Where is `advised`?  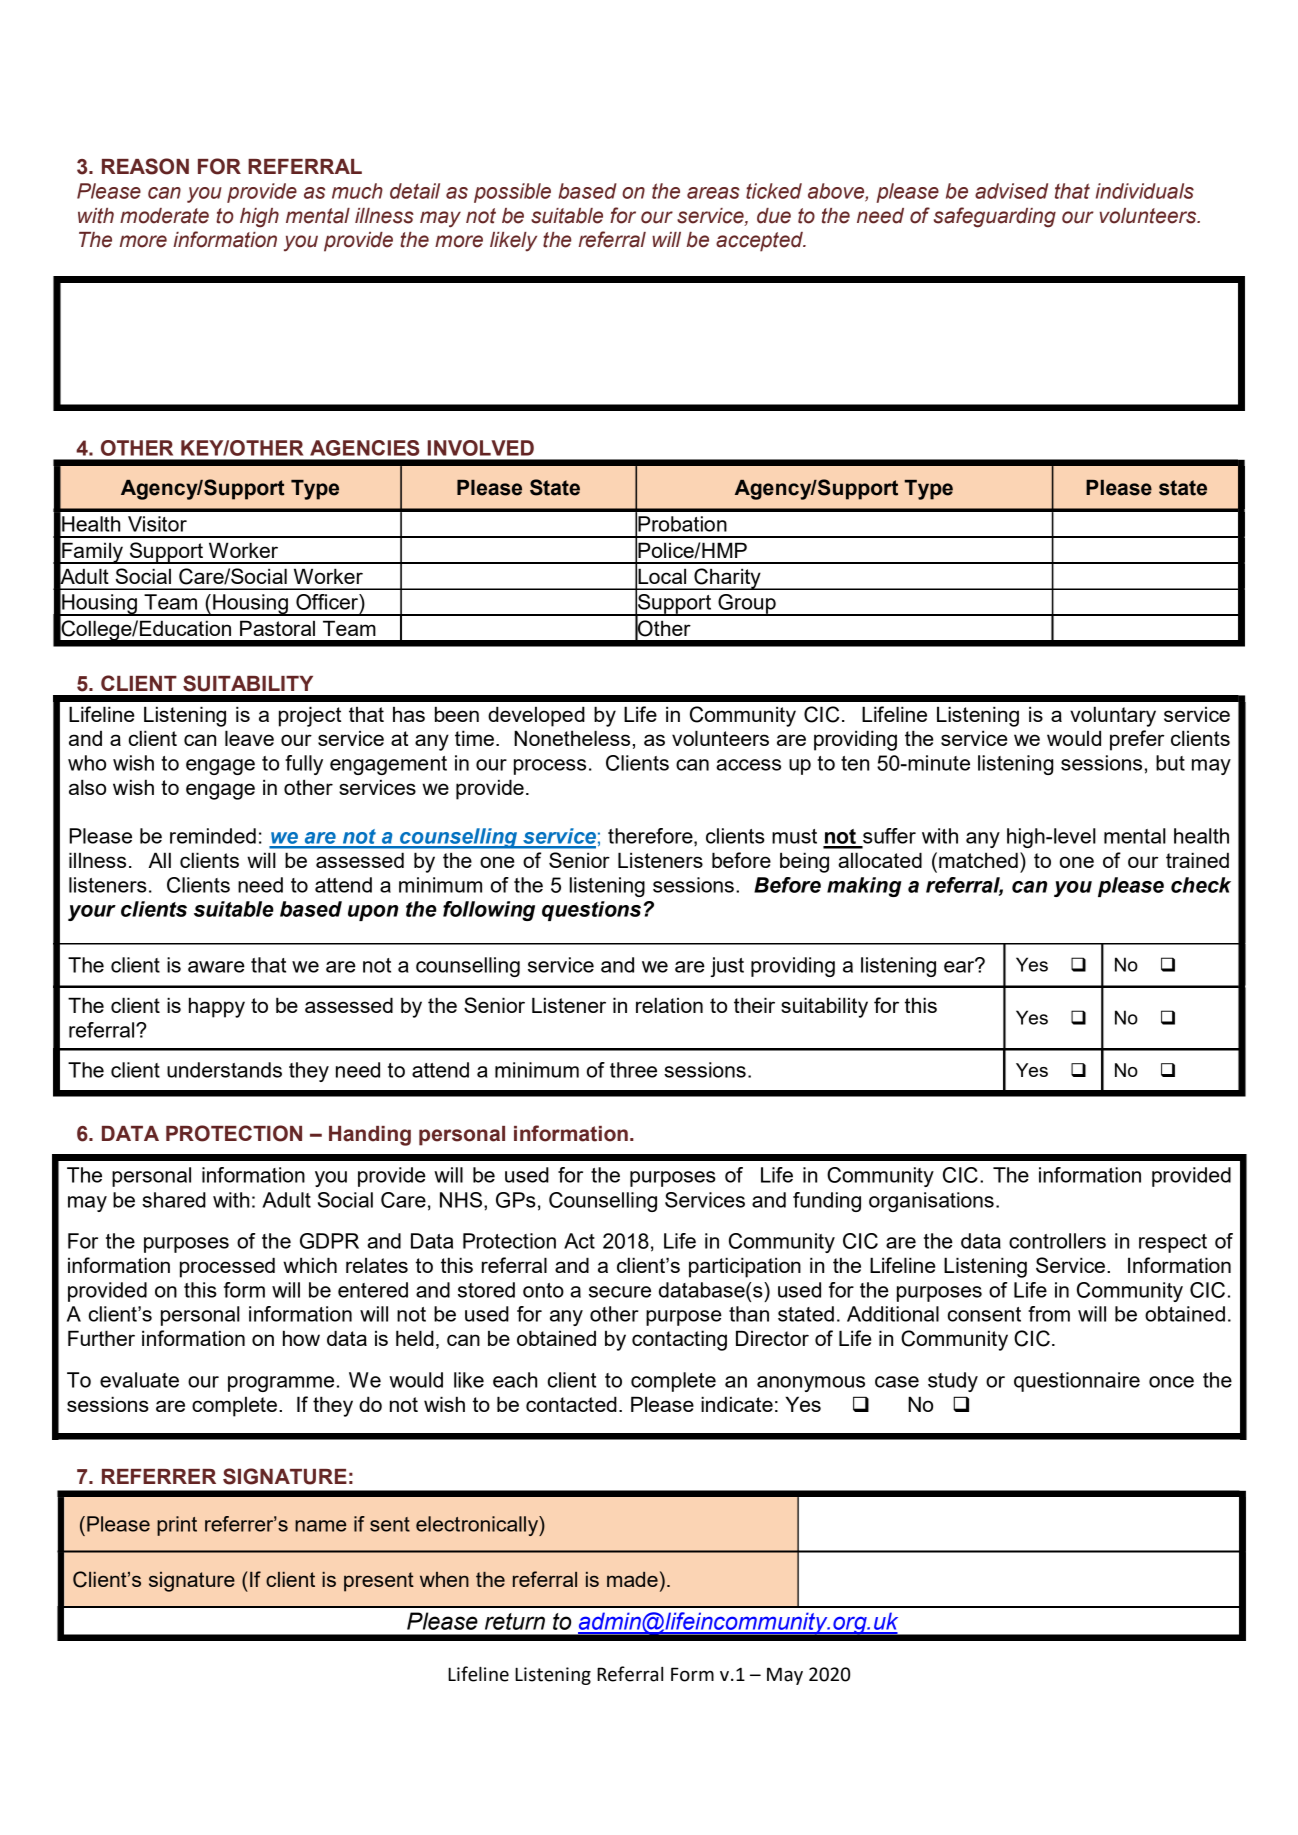
advised is located at coordinates (1011, 191).
